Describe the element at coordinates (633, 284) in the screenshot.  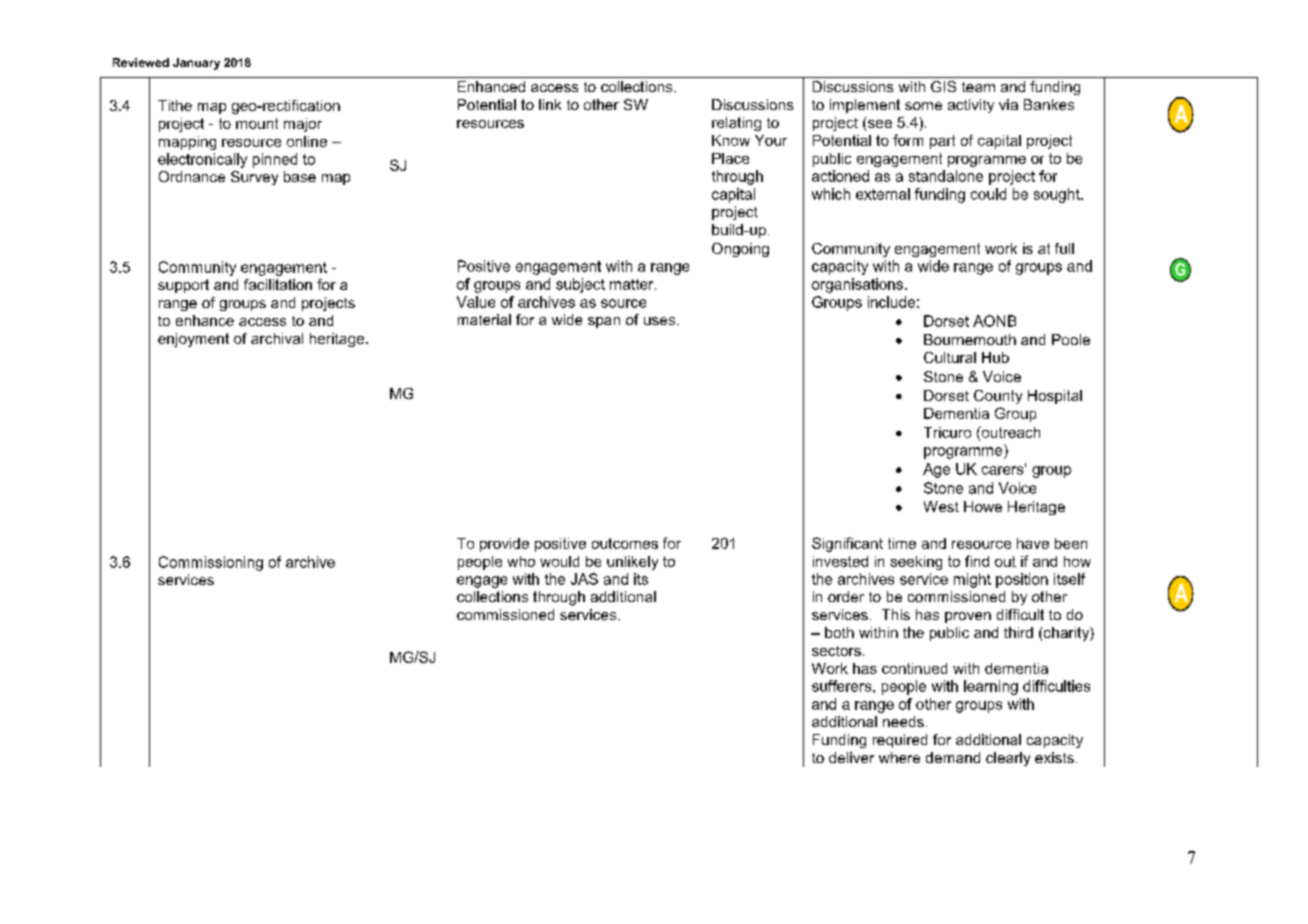
I see `matter` at that location.
